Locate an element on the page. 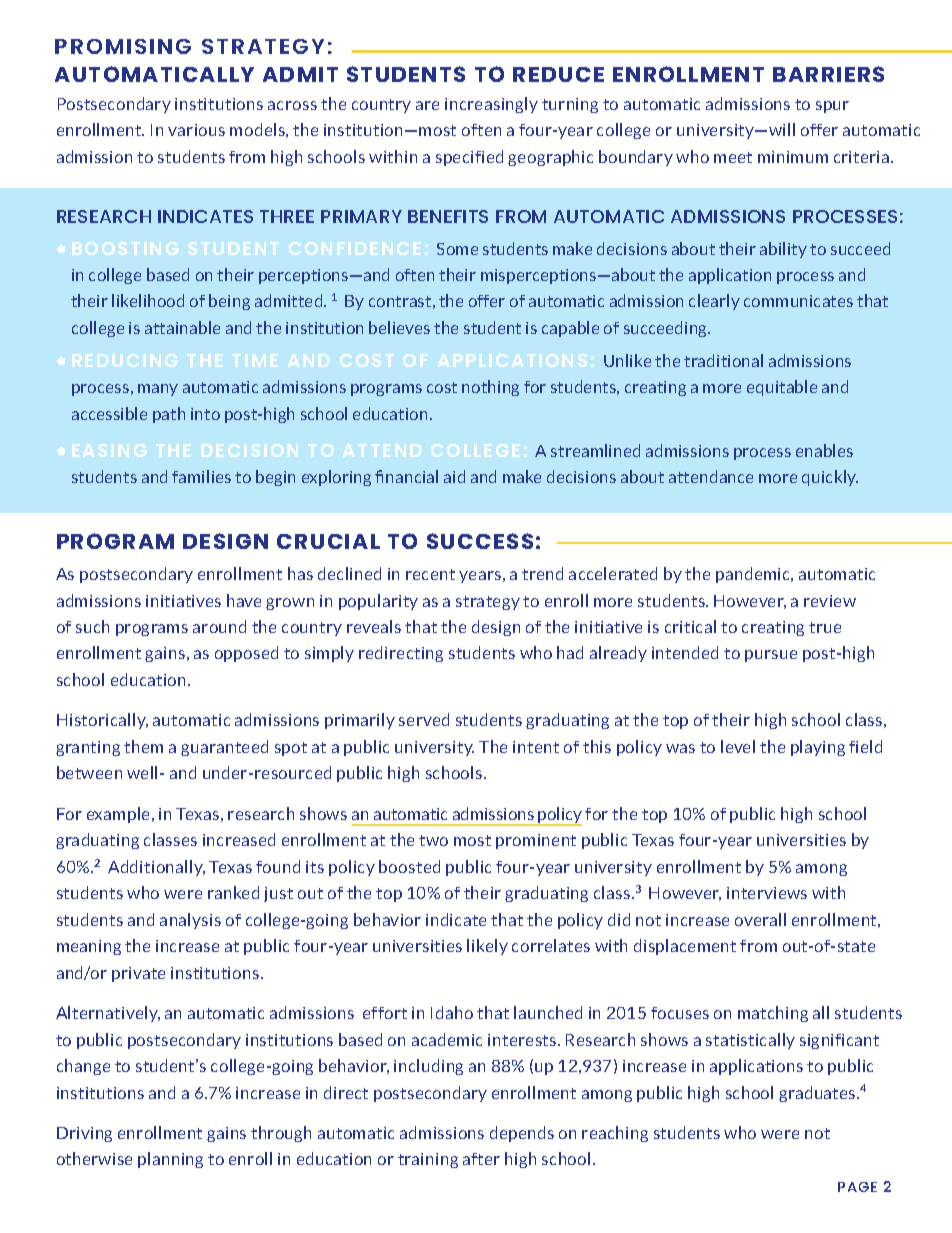  interviews is located at coordinates (767, 893).
